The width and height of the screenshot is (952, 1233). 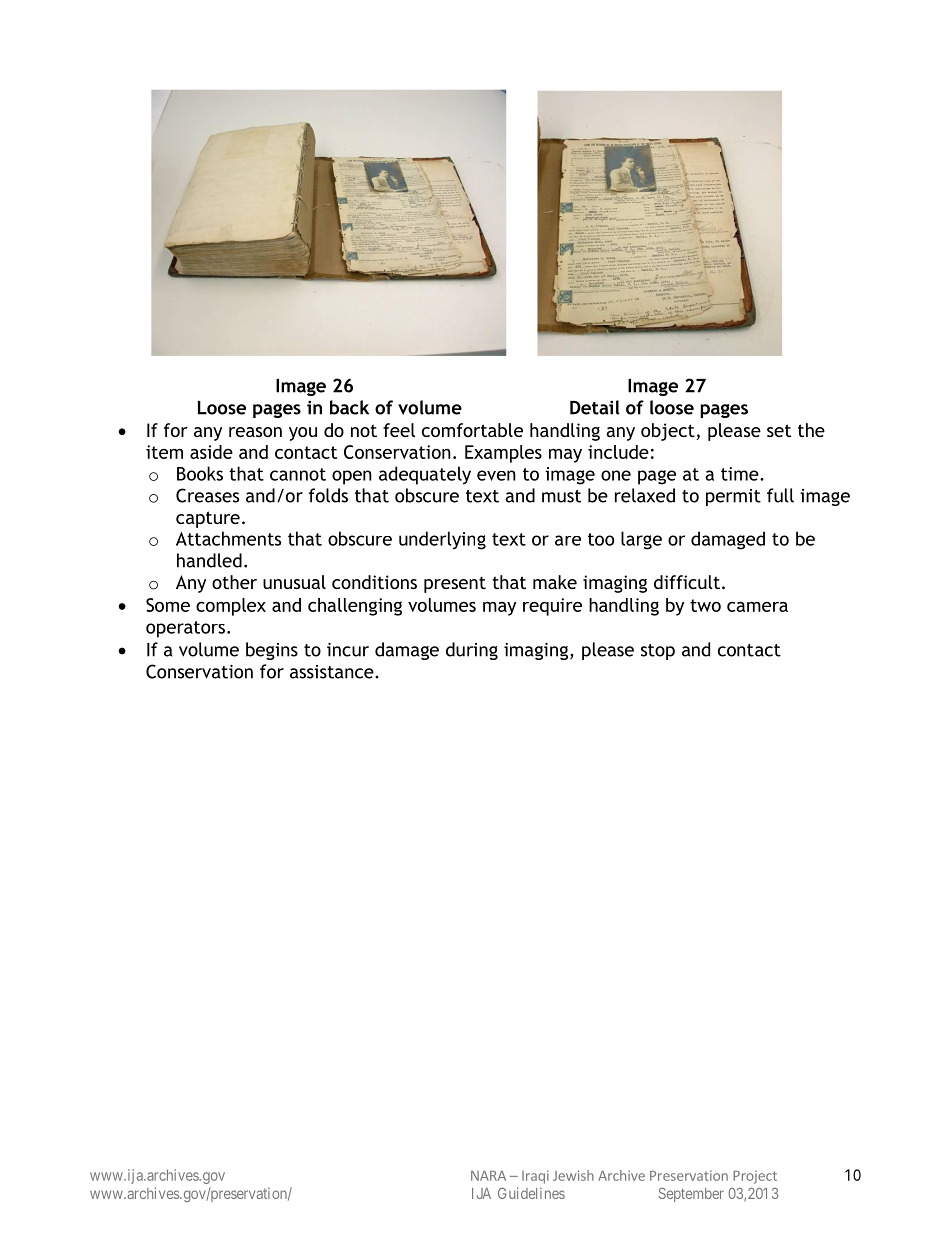 I want to click on two, so click(x=705, y=605).
